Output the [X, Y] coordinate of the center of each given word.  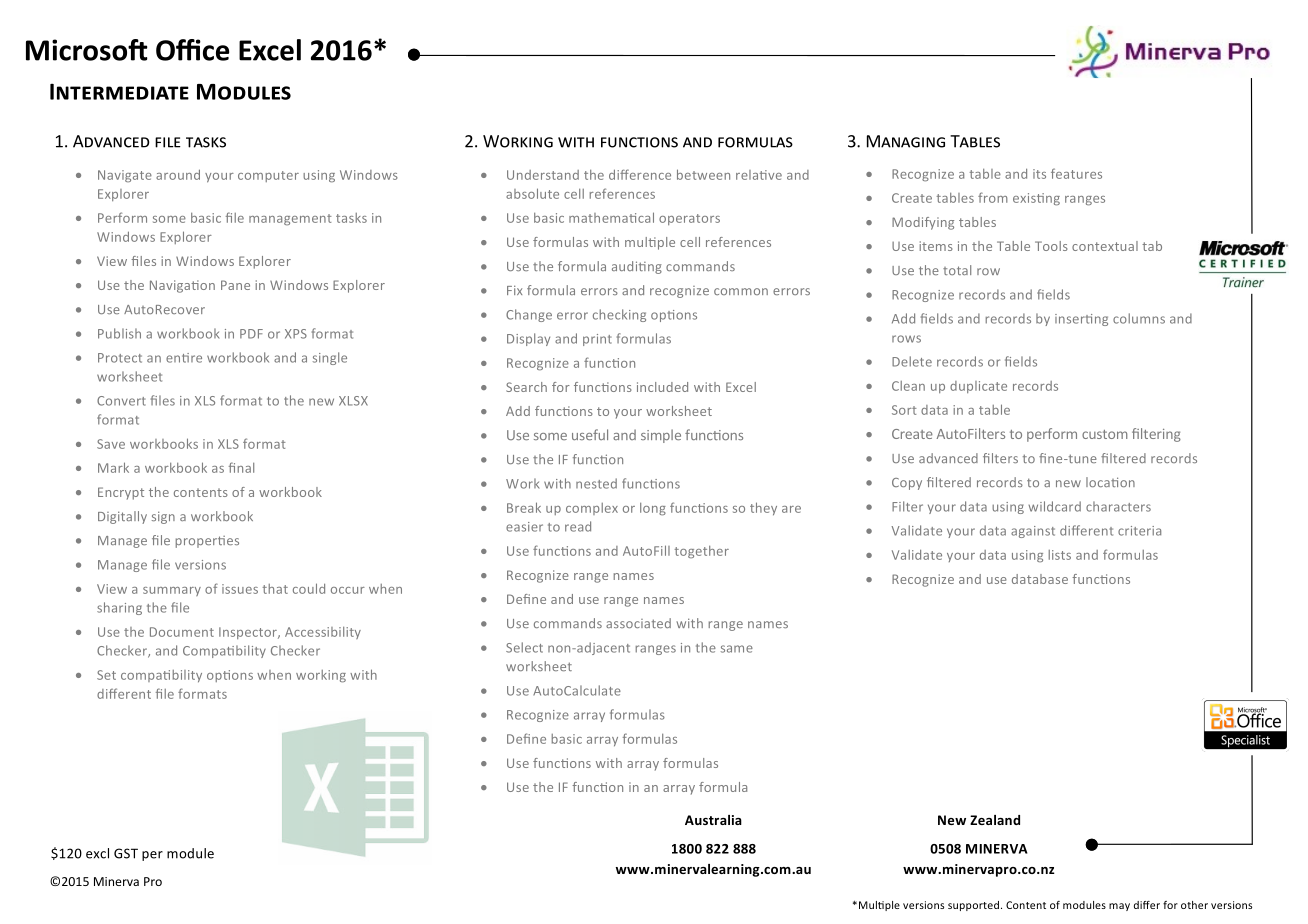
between [703, 174]
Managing [906, 141]
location [1110, 482]
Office [192, 50]
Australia [713, 820]
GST [126, 853]
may [1119, 907]
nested [596, 483]
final [241, 467]
